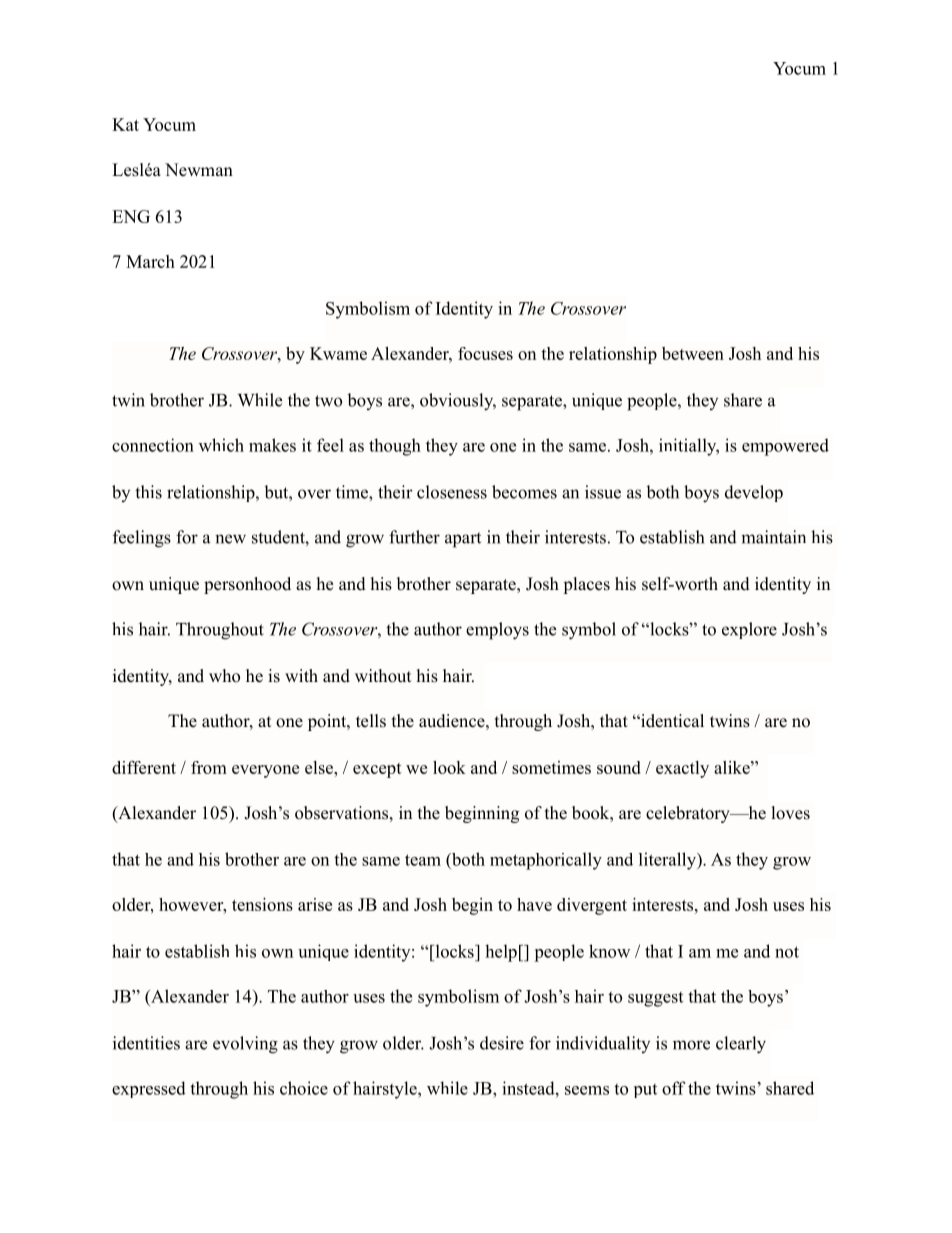  Describe the element at coordinates (693, 353) in the document. I see `between` at that location.
